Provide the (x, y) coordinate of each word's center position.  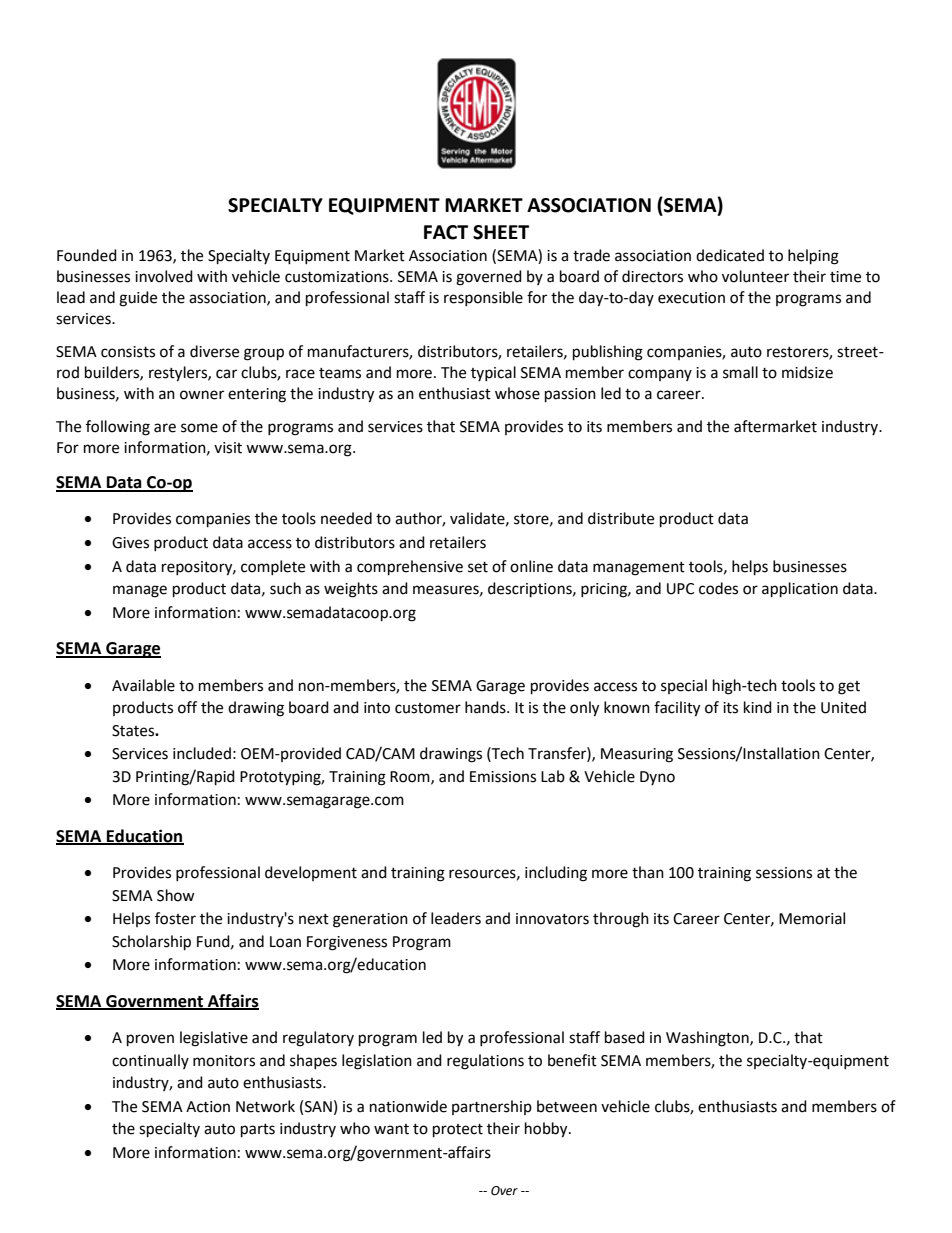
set (478, 567)
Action (208, 1107)
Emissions (503, 777)
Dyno (657, 778)
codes (718, 588)
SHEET (501, 232)
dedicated (730, 255)
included (202, 753)
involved (164, 276)
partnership (492, 1107)
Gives (130, 543)
